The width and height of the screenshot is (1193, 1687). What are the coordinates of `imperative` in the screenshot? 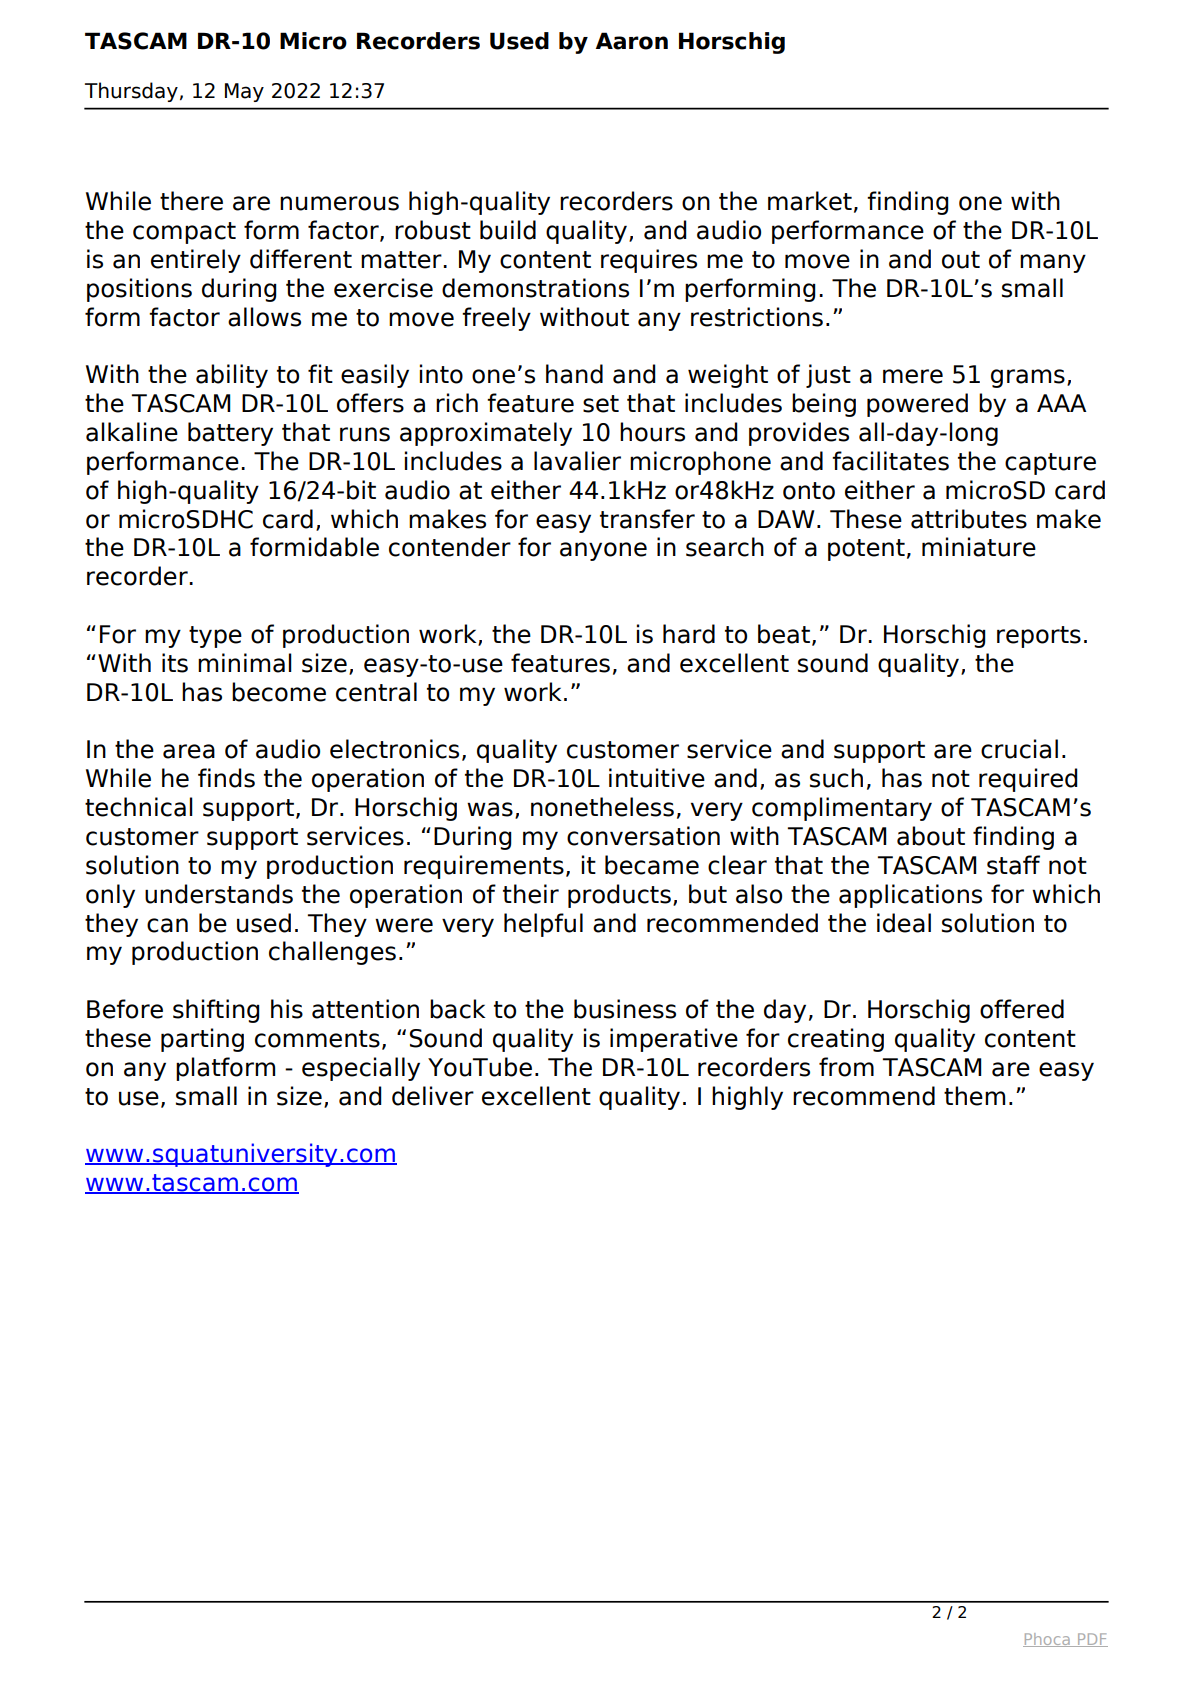 It's located at (674, 1040).
